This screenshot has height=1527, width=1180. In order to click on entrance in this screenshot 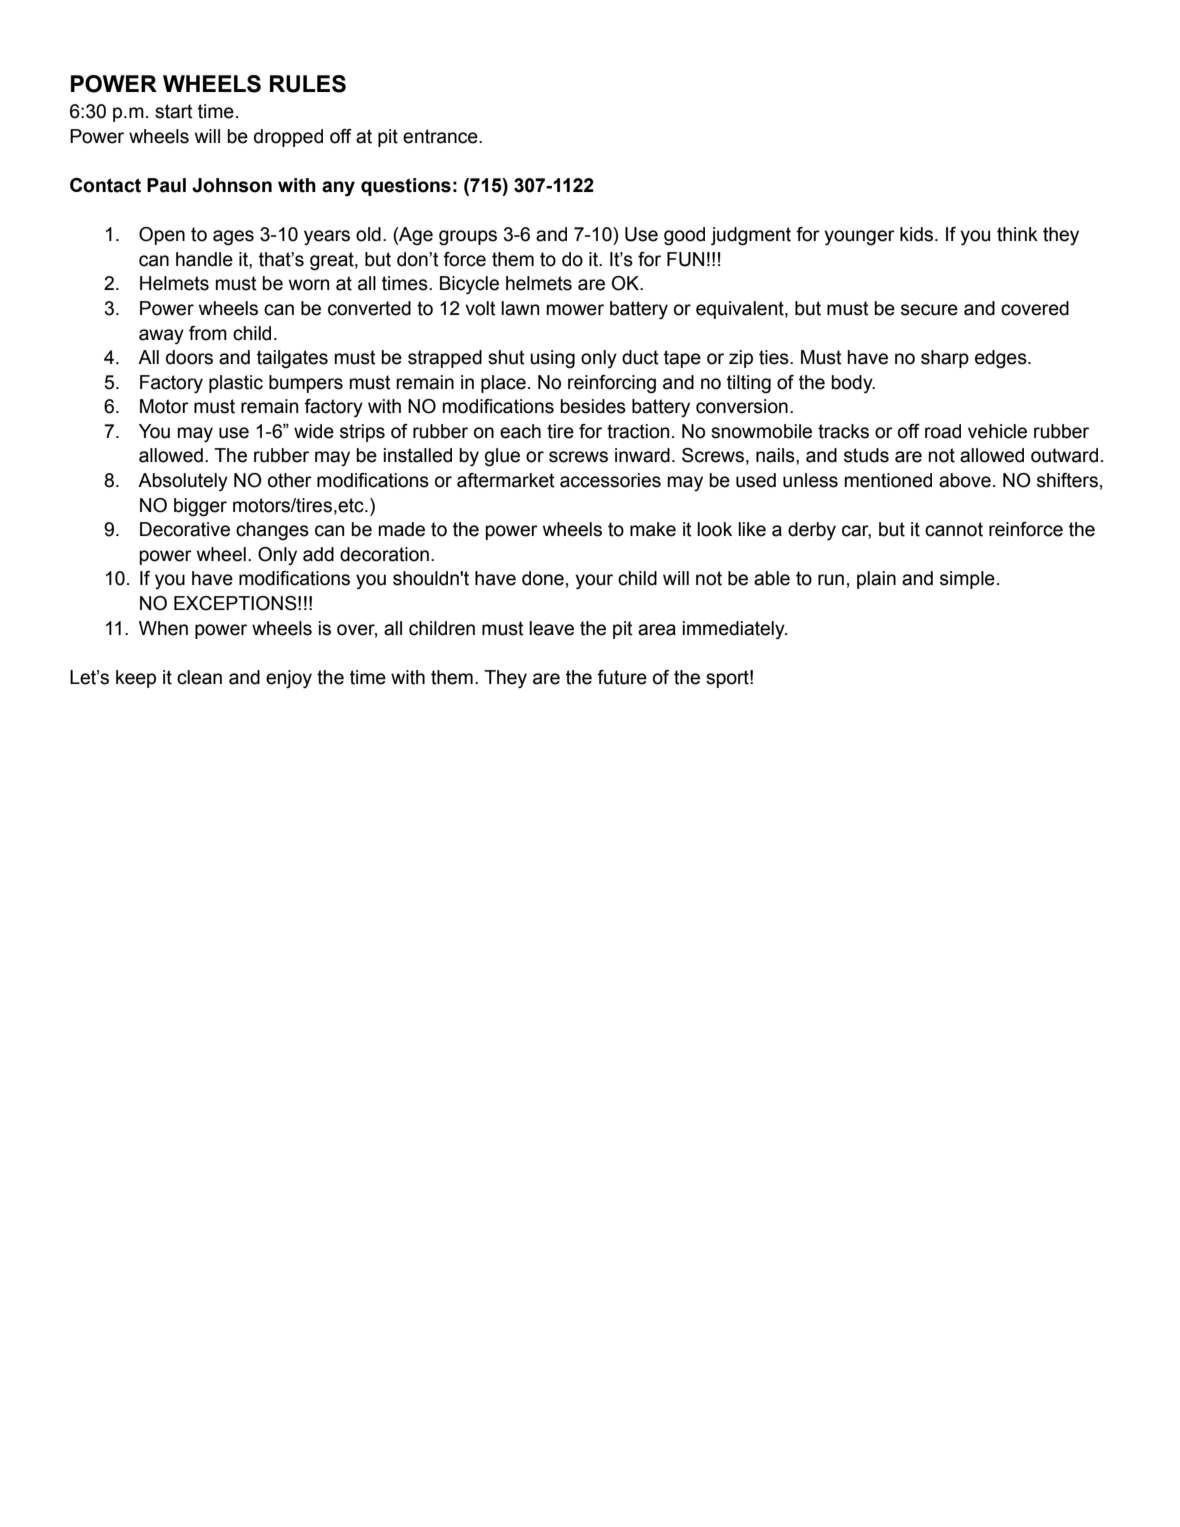, I will do `click(441, 136)`.
